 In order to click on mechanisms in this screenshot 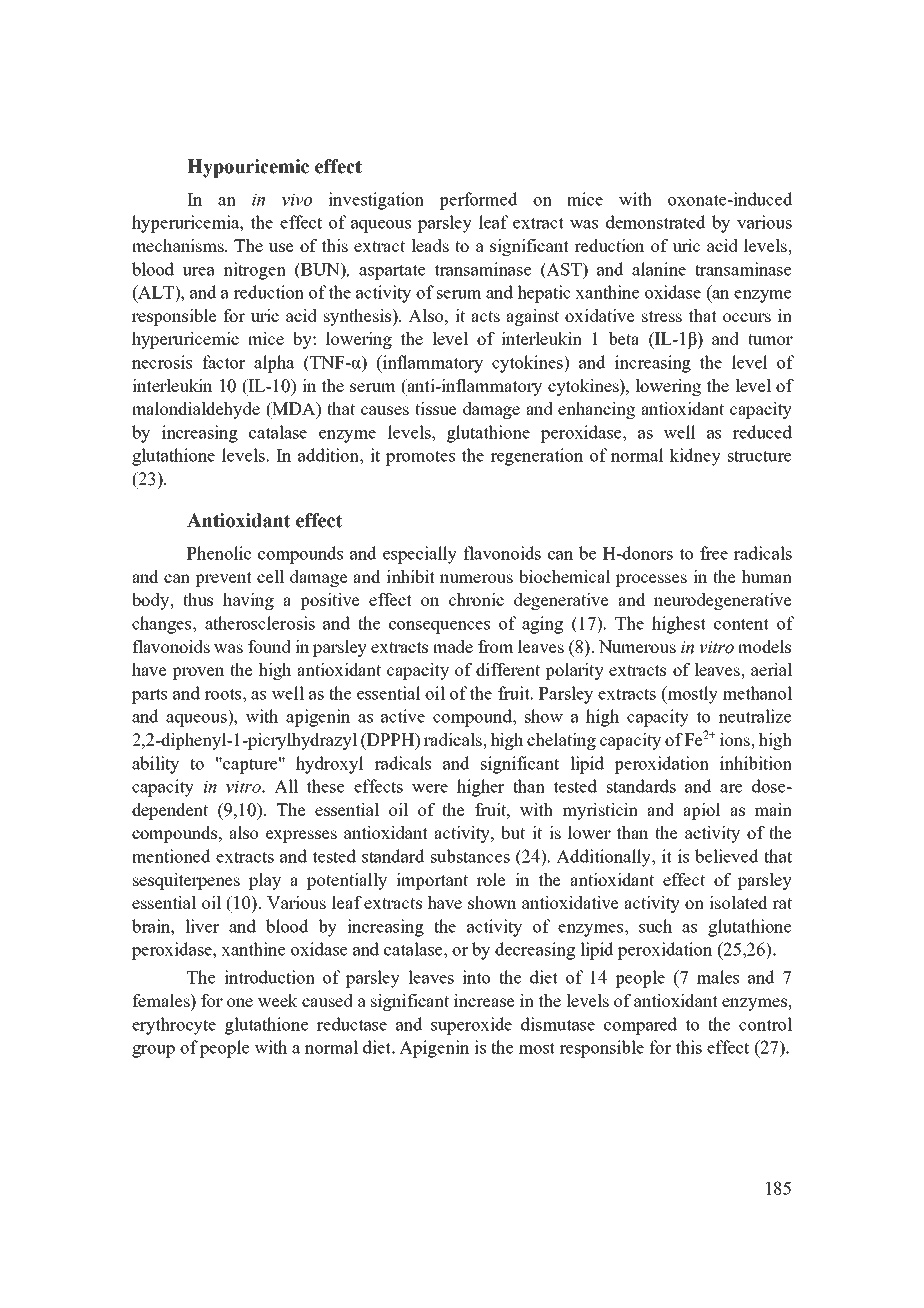, I will do `click(179, 245)`.
